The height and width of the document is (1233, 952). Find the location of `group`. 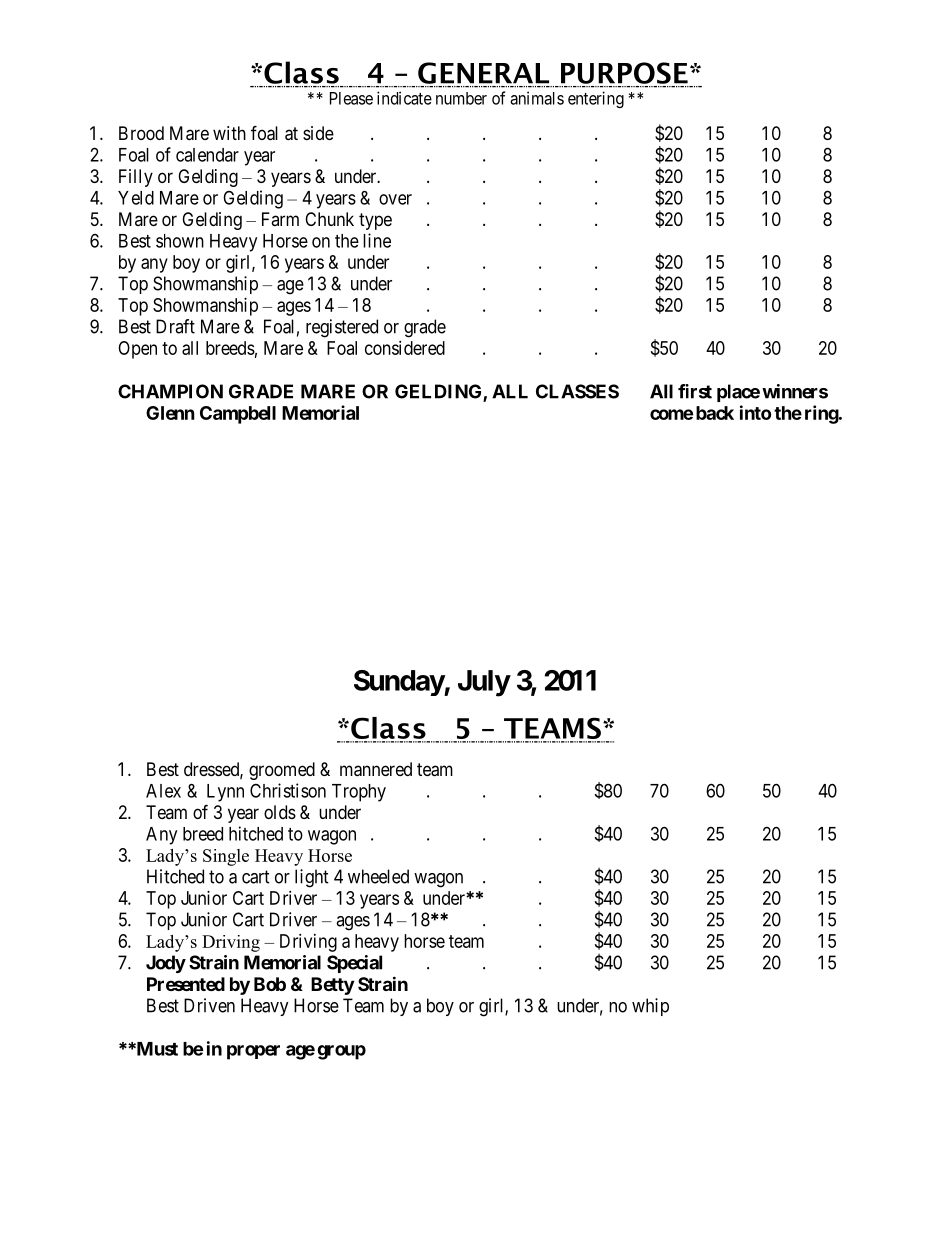

group is located at coordinates (341, 1052).
